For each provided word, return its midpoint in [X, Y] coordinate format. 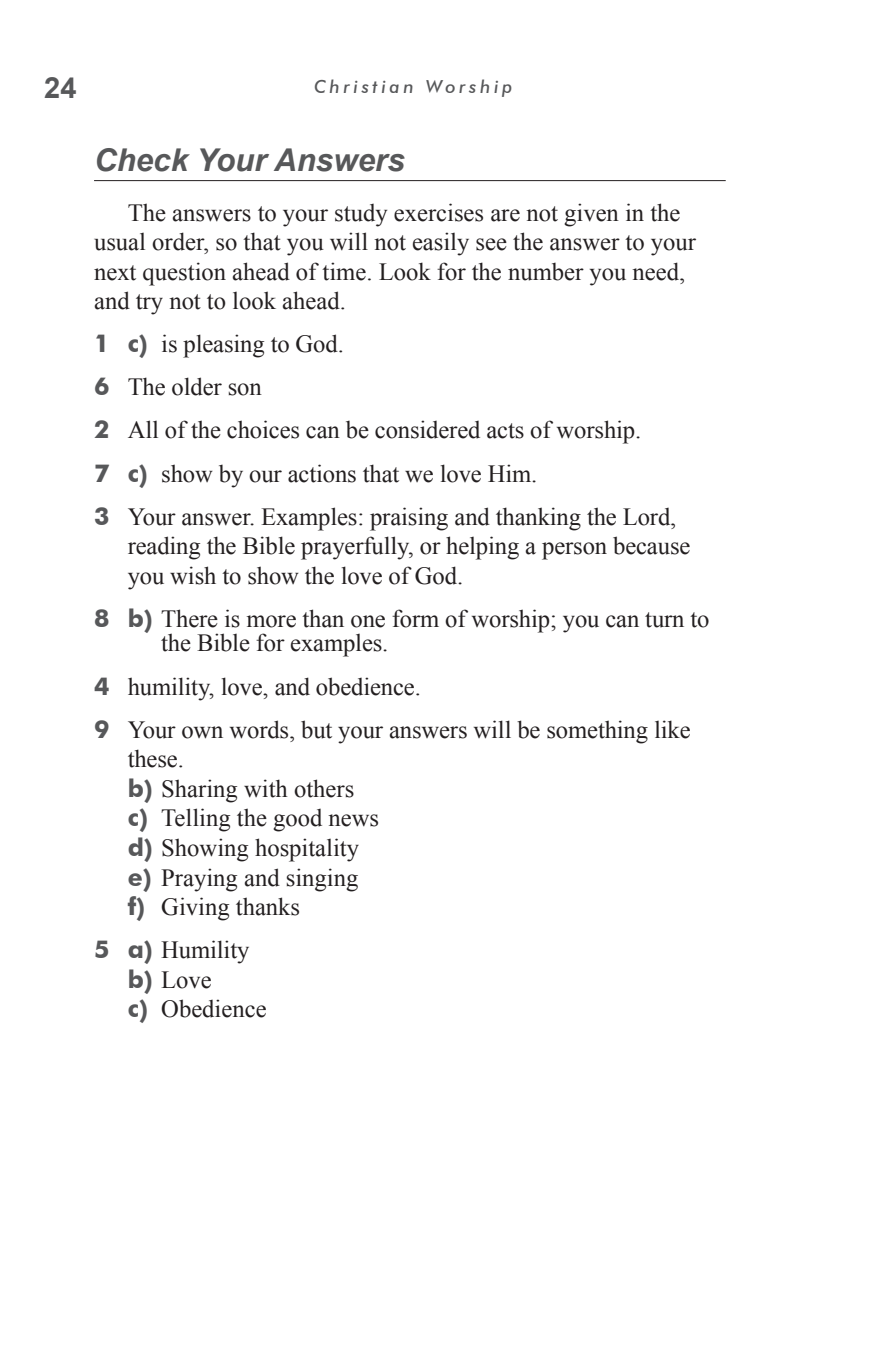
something [597, 732]
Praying [199, 880]
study [361, 215]
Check [143, 160]
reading [164, 548]
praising [409, 519]
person [574, 551]
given [591, 215]
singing [322, 880]
